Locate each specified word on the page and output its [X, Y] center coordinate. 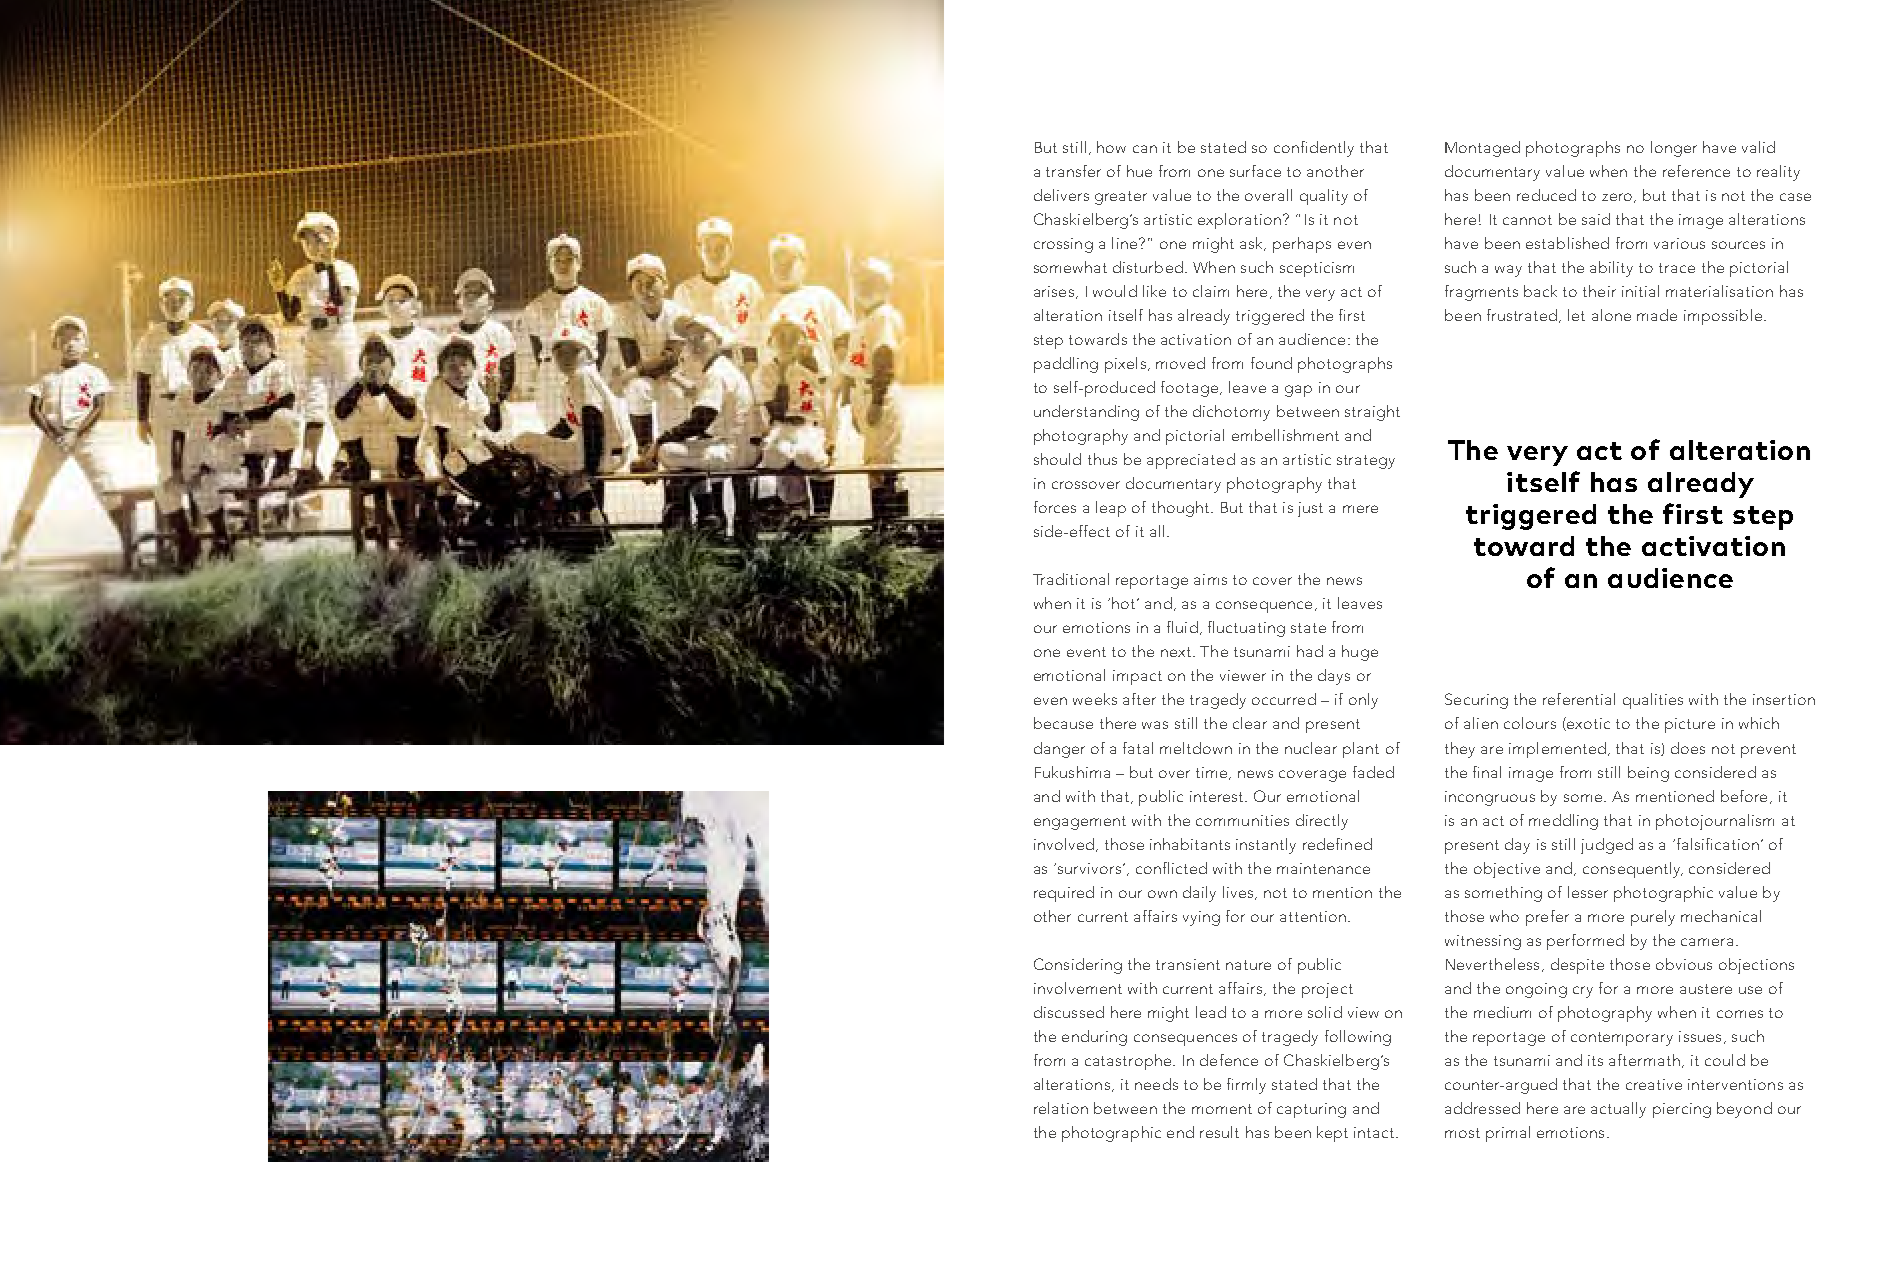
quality [1324, 197]
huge [1360, 653]
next [1177, 652]
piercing [1682, 1110]
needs [1156, 1084]
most [1462, 1133]
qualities [1653, 701]
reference [1696, 171]
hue [1139, 171]
